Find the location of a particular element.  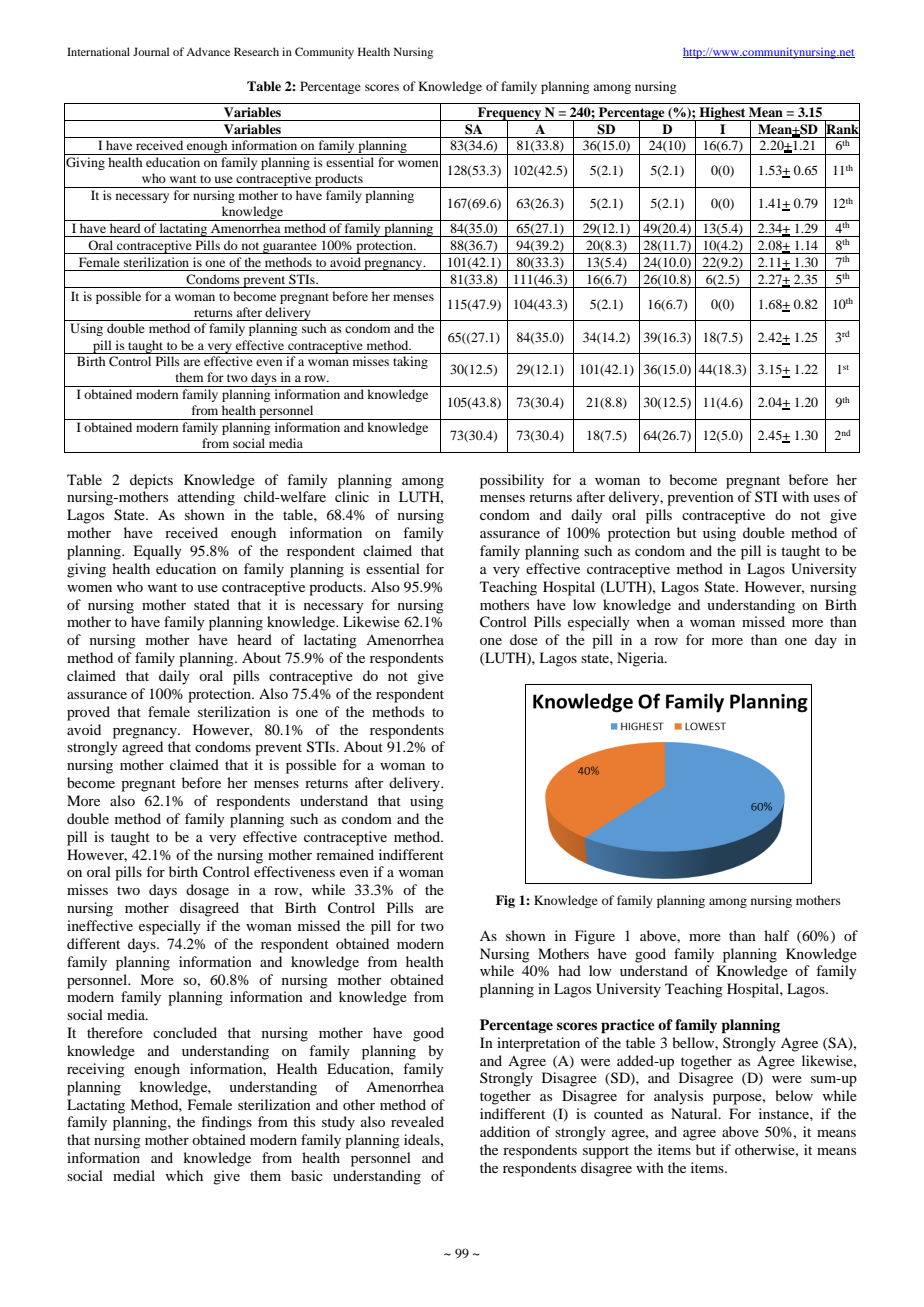

depicts is located at coordinates (151, 481).
